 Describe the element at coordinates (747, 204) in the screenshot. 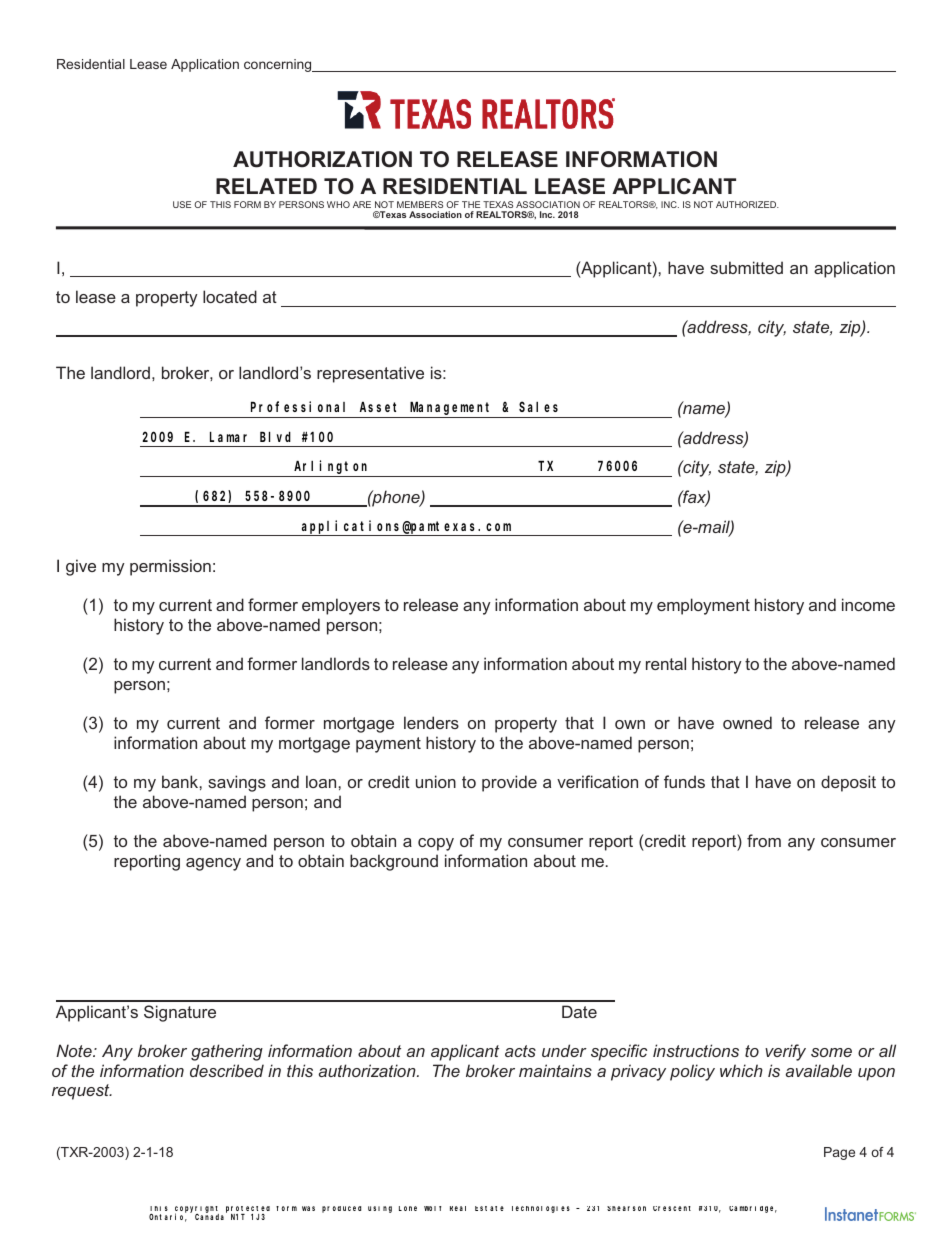

I see `AUTHORIZED` at that location.
